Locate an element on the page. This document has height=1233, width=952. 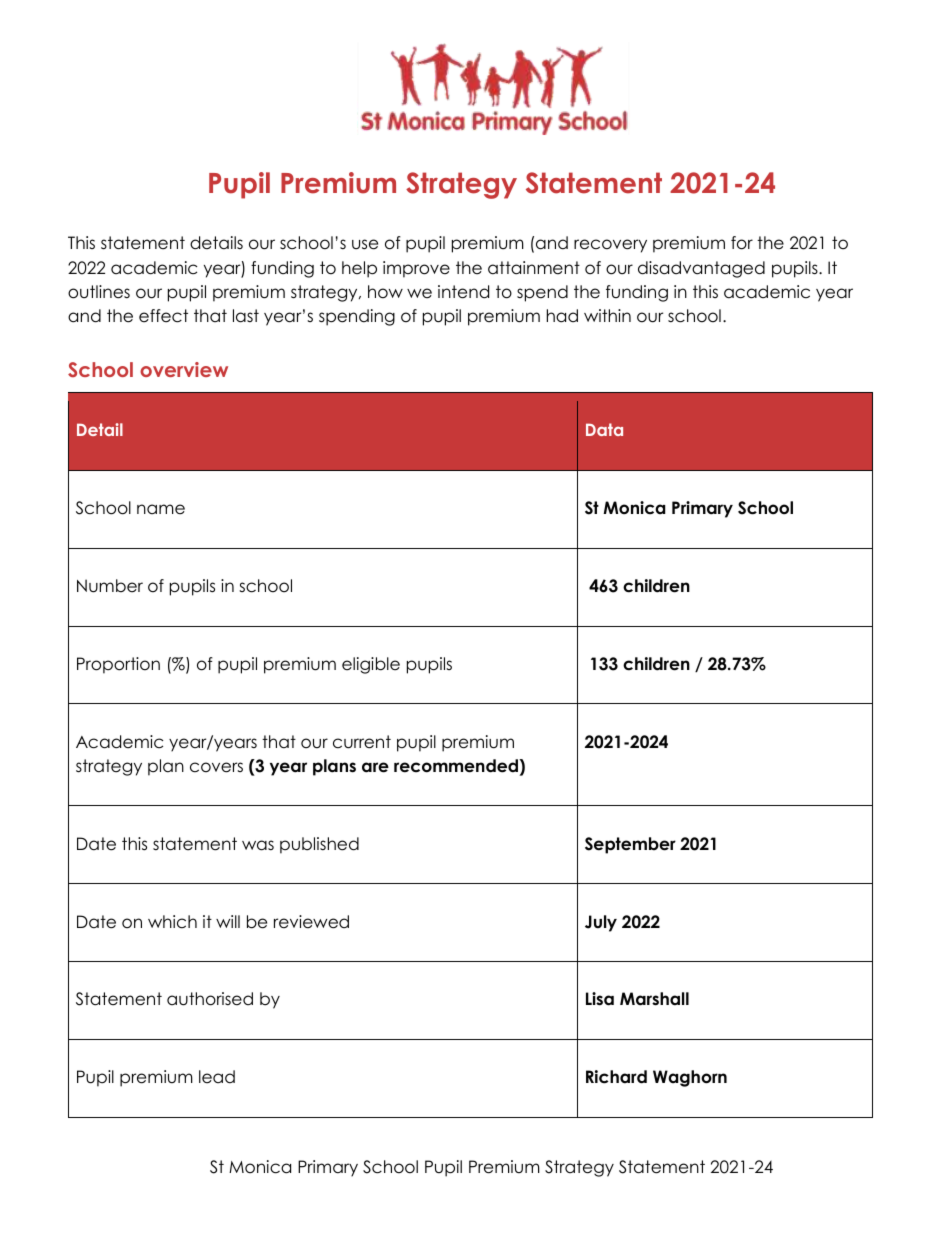
effect is located at coordinates (163, 316).
